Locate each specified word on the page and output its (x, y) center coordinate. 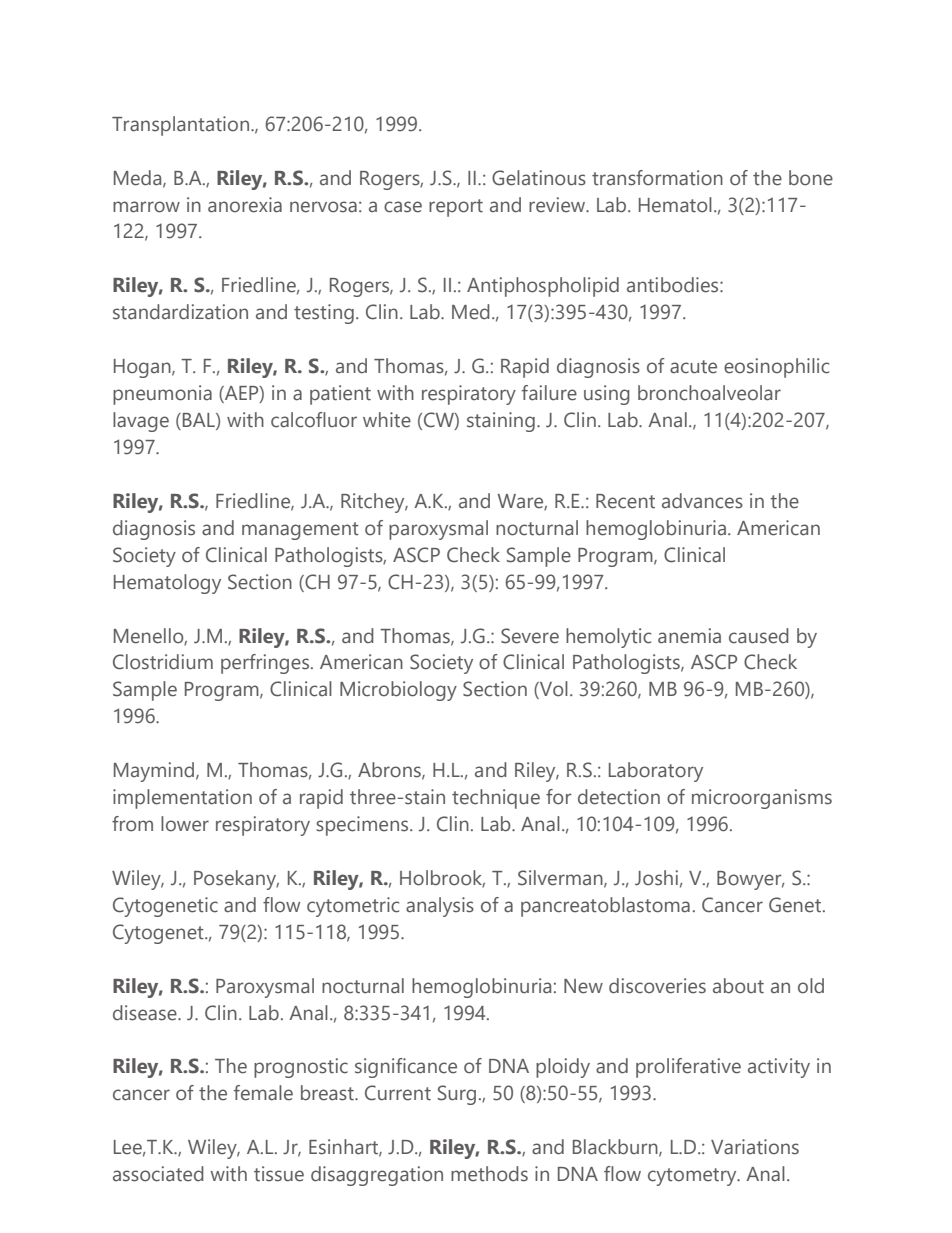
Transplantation (182, 126)
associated (158, 1174)
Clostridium (163, 662)
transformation (657, 178)
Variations (755, 1147)
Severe (530, 636)
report (456, 208)
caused (759, 636)
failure (549, 393)
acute (693, 367)
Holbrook (442, 879)
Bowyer (750, 880)
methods (489, 1174)
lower (185, 824)
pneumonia (162, 395)
